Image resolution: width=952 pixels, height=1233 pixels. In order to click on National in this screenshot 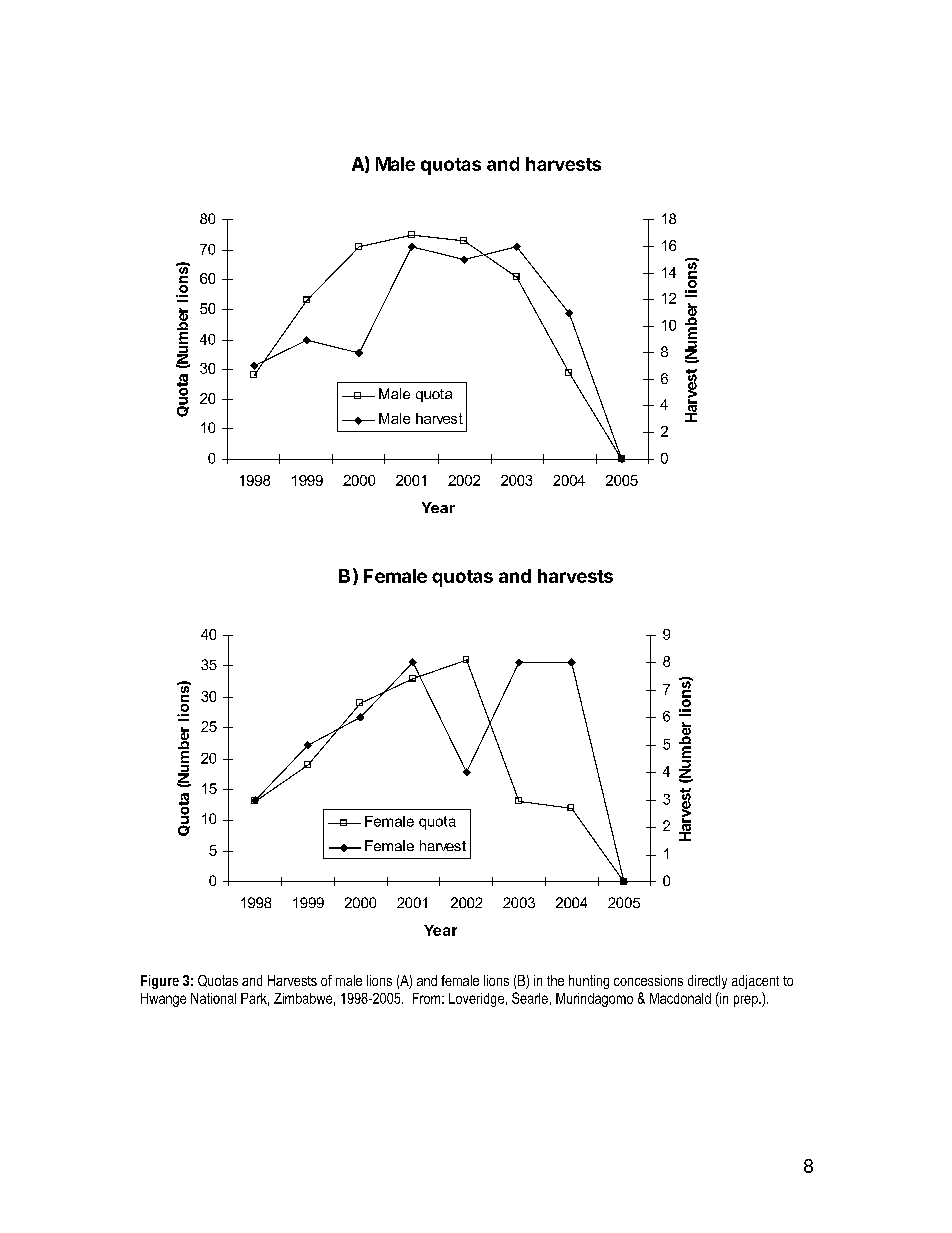, I will do `click(213, 998)`.
